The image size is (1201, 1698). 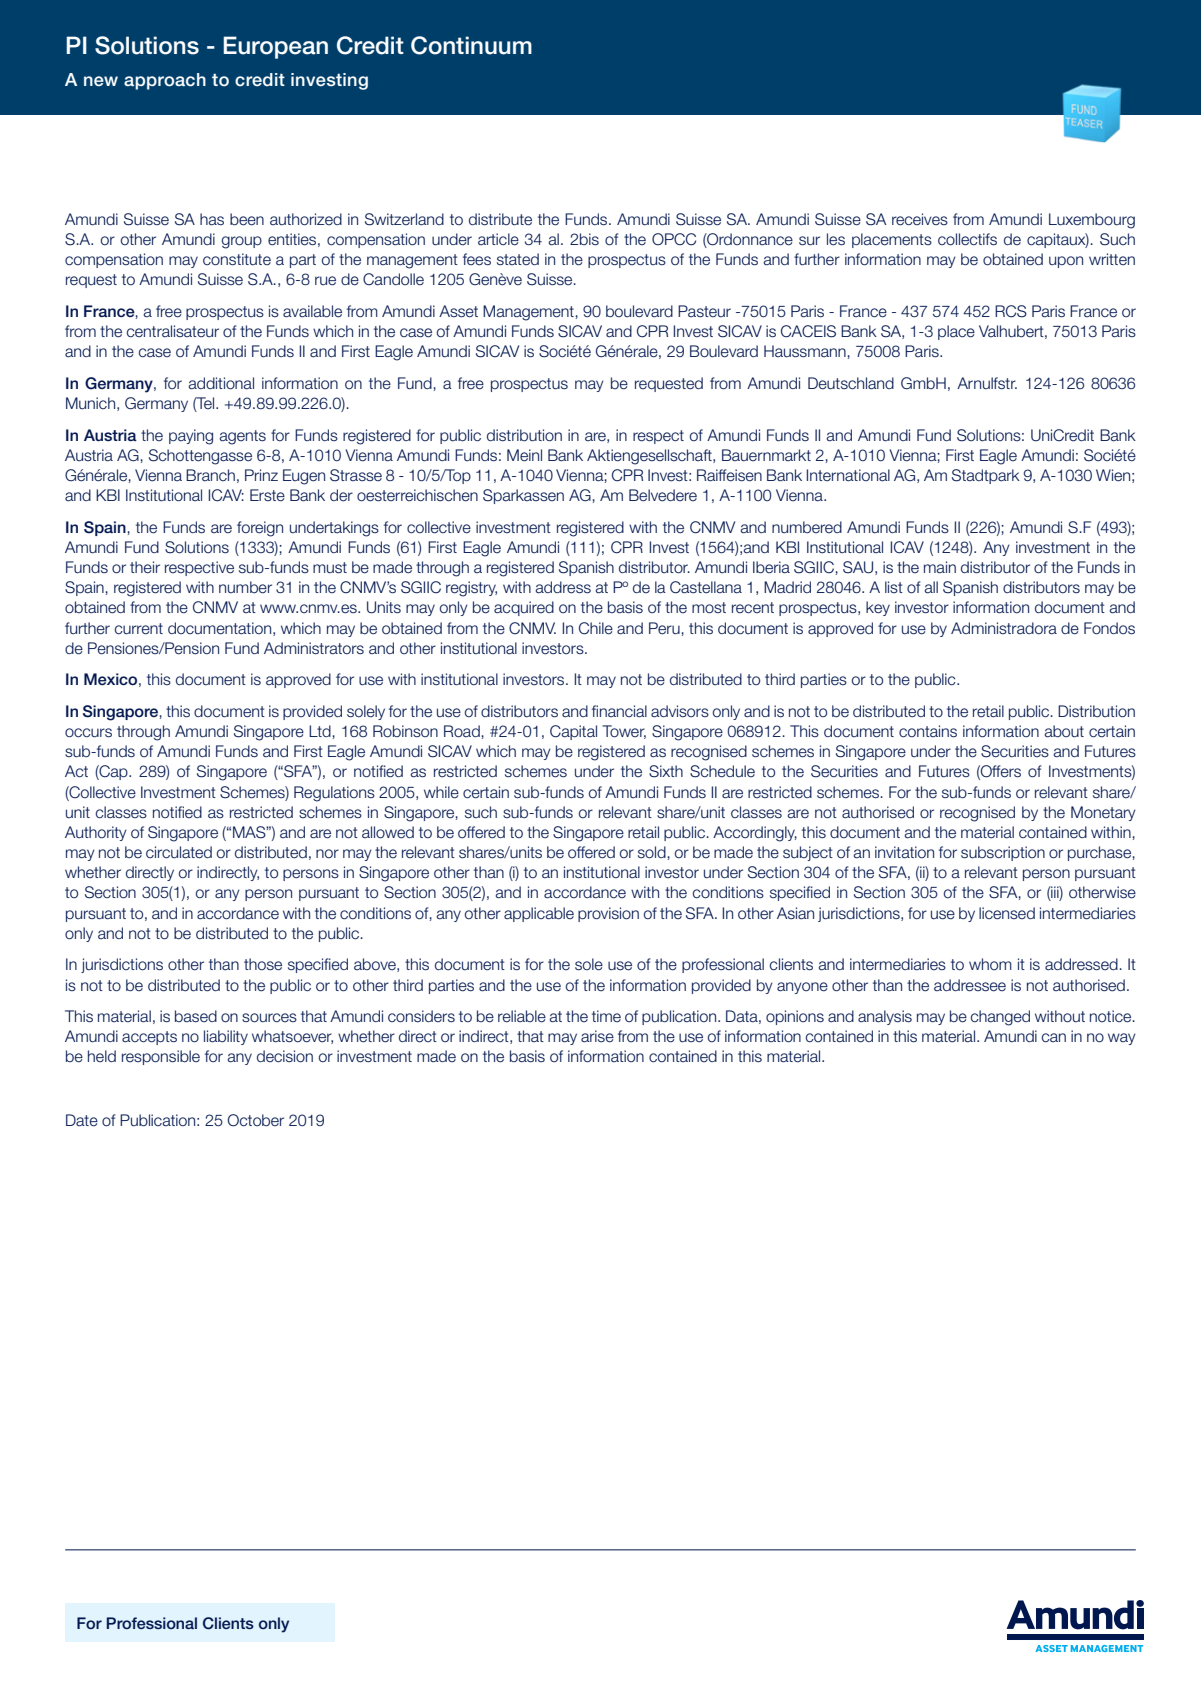 What do you see at coordinates (471, 45) in the screenshot?
I see `Continuum` at bounding box center [471, 45].
